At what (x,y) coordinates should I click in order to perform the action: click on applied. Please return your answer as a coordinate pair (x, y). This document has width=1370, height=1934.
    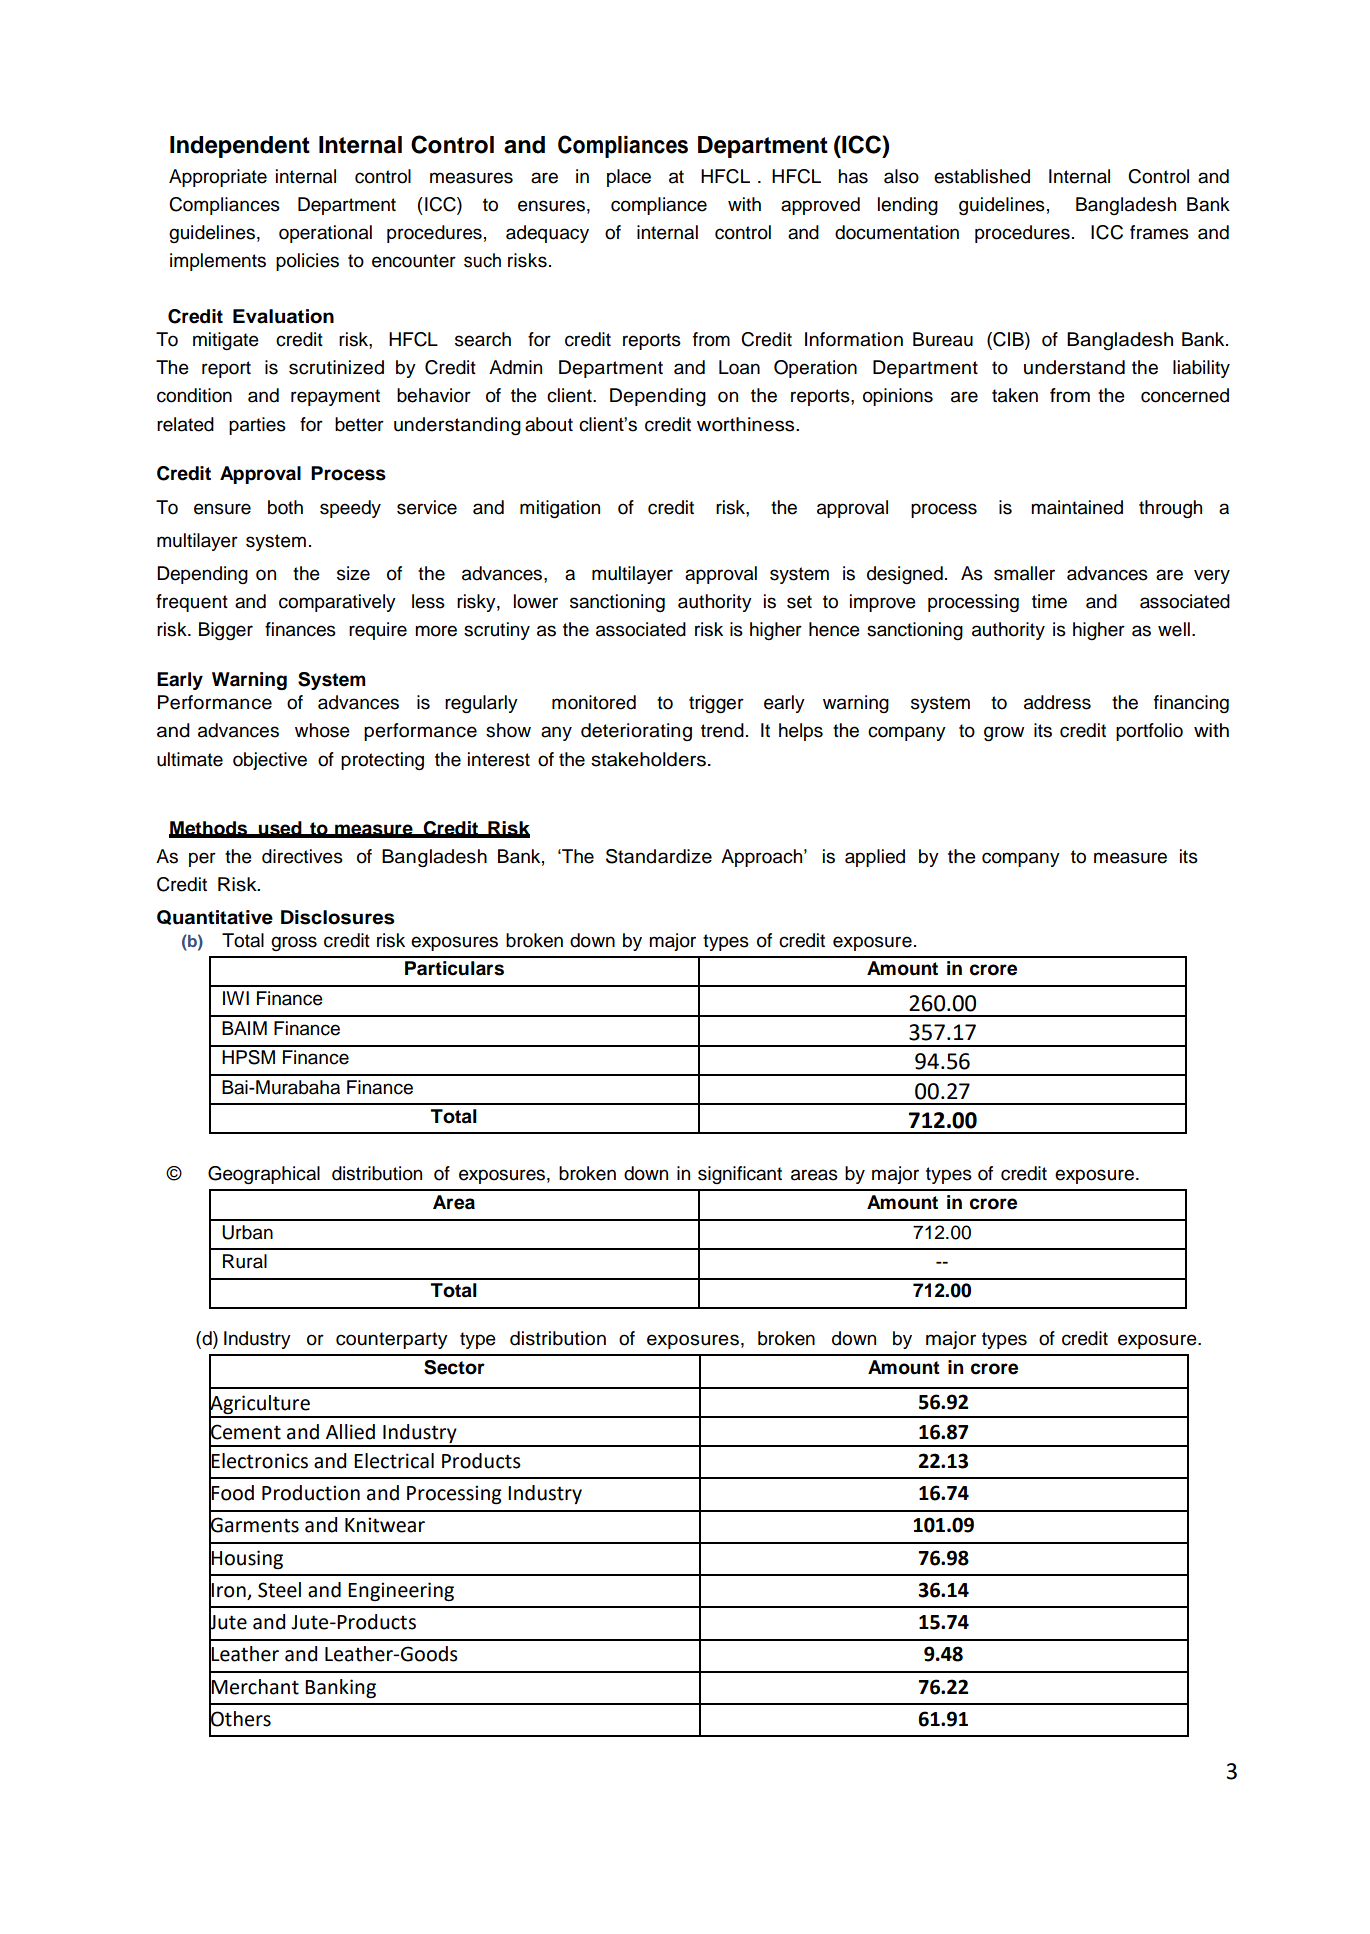
    Looking at the image, I should click on (875, 858).
